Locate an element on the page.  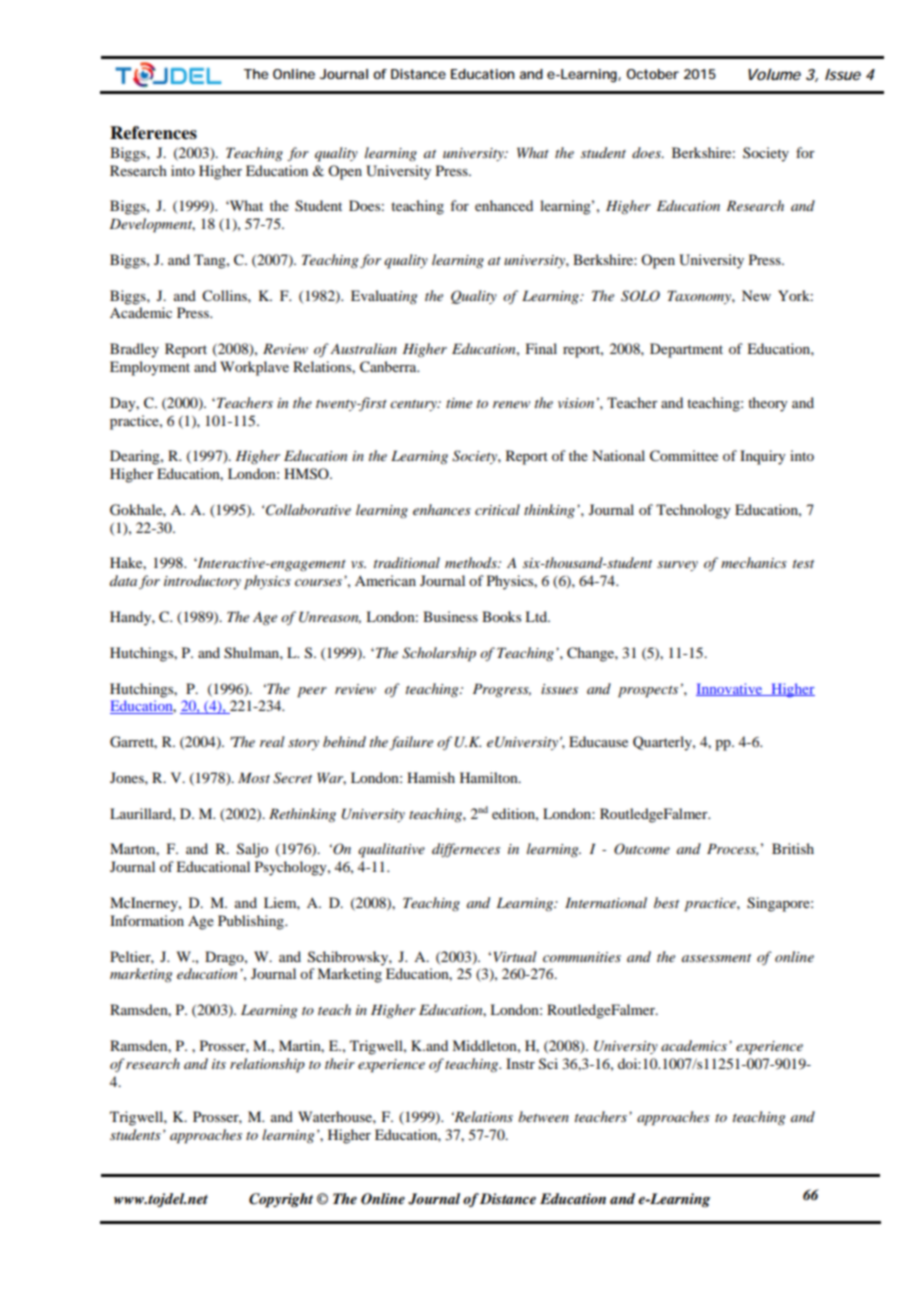
enhanced is located at coordinates (504, 205).
